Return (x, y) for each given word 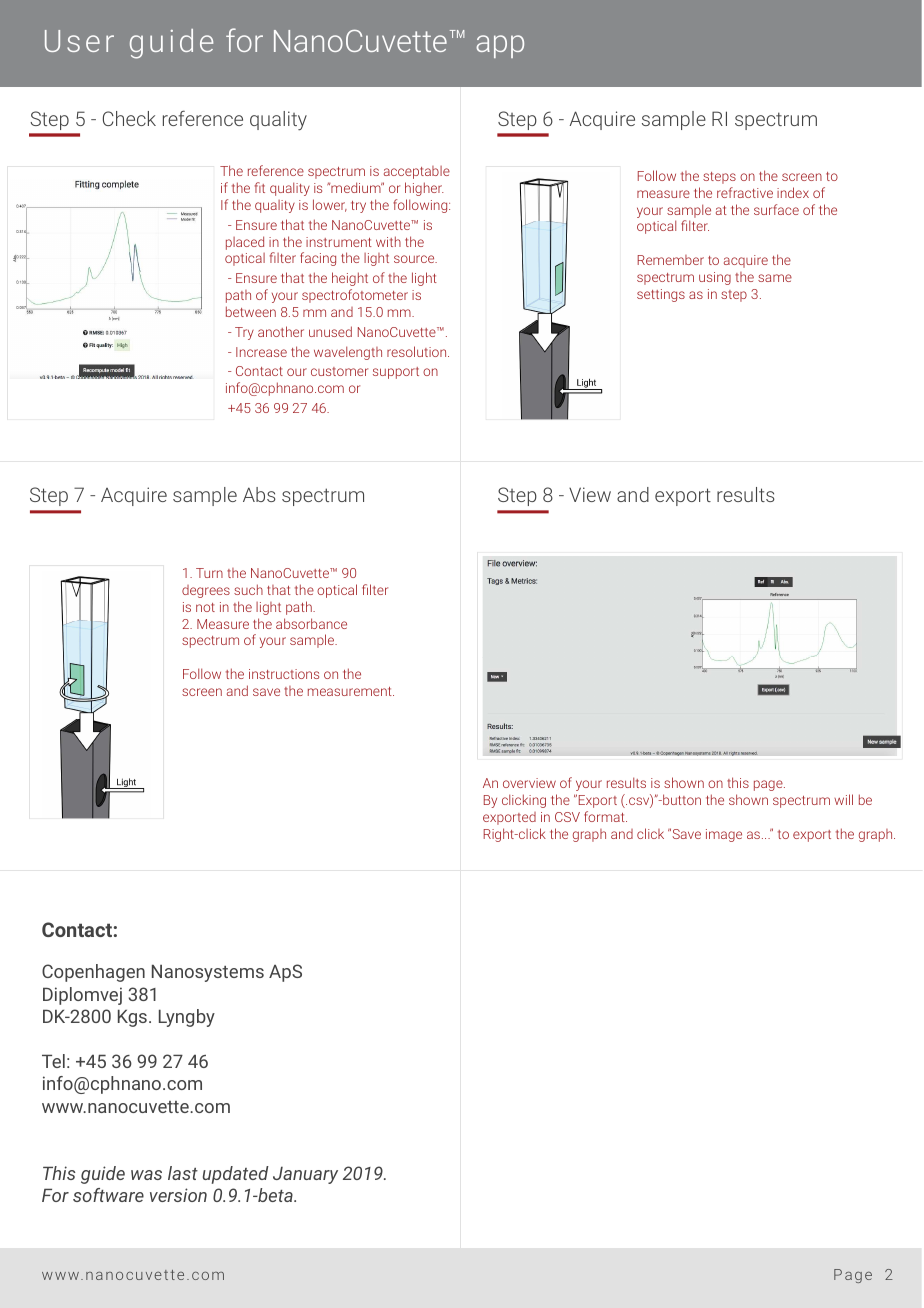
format (605, 816)
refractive (745, 192)
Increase (261, 352)
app (500, 46)
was (146, 1175)
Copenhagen (93, 973)
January (305, 1175)
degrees (206, 591)
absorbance (311, 623)
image (724, 835)
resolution (418, 351)
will (843, 799)
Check (129, 118)
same (775, 278)
